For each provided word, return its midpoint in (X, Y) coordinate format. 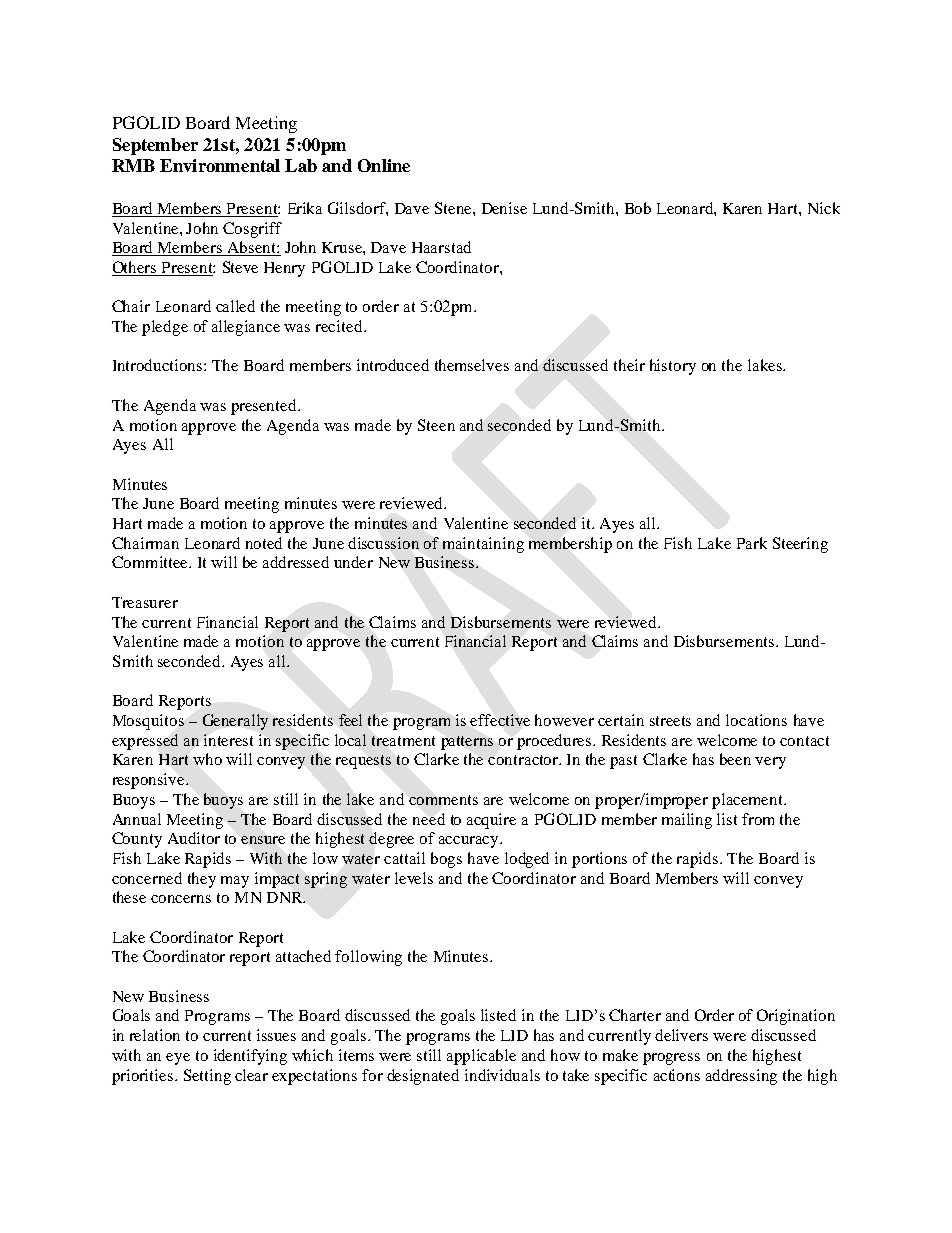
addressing (741, 1077)
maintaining (483, 545)
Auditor (194, 838)
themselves (472, 365)
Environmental (220, 165)
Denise (504, 208)
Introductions (159, 365)
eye (178, 1059)
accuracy (470, 842)
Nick (824, 208)
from (758, 819)
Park (752, 543)
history (673, 367)
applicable (481, 1057)
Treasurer (145, 602)
